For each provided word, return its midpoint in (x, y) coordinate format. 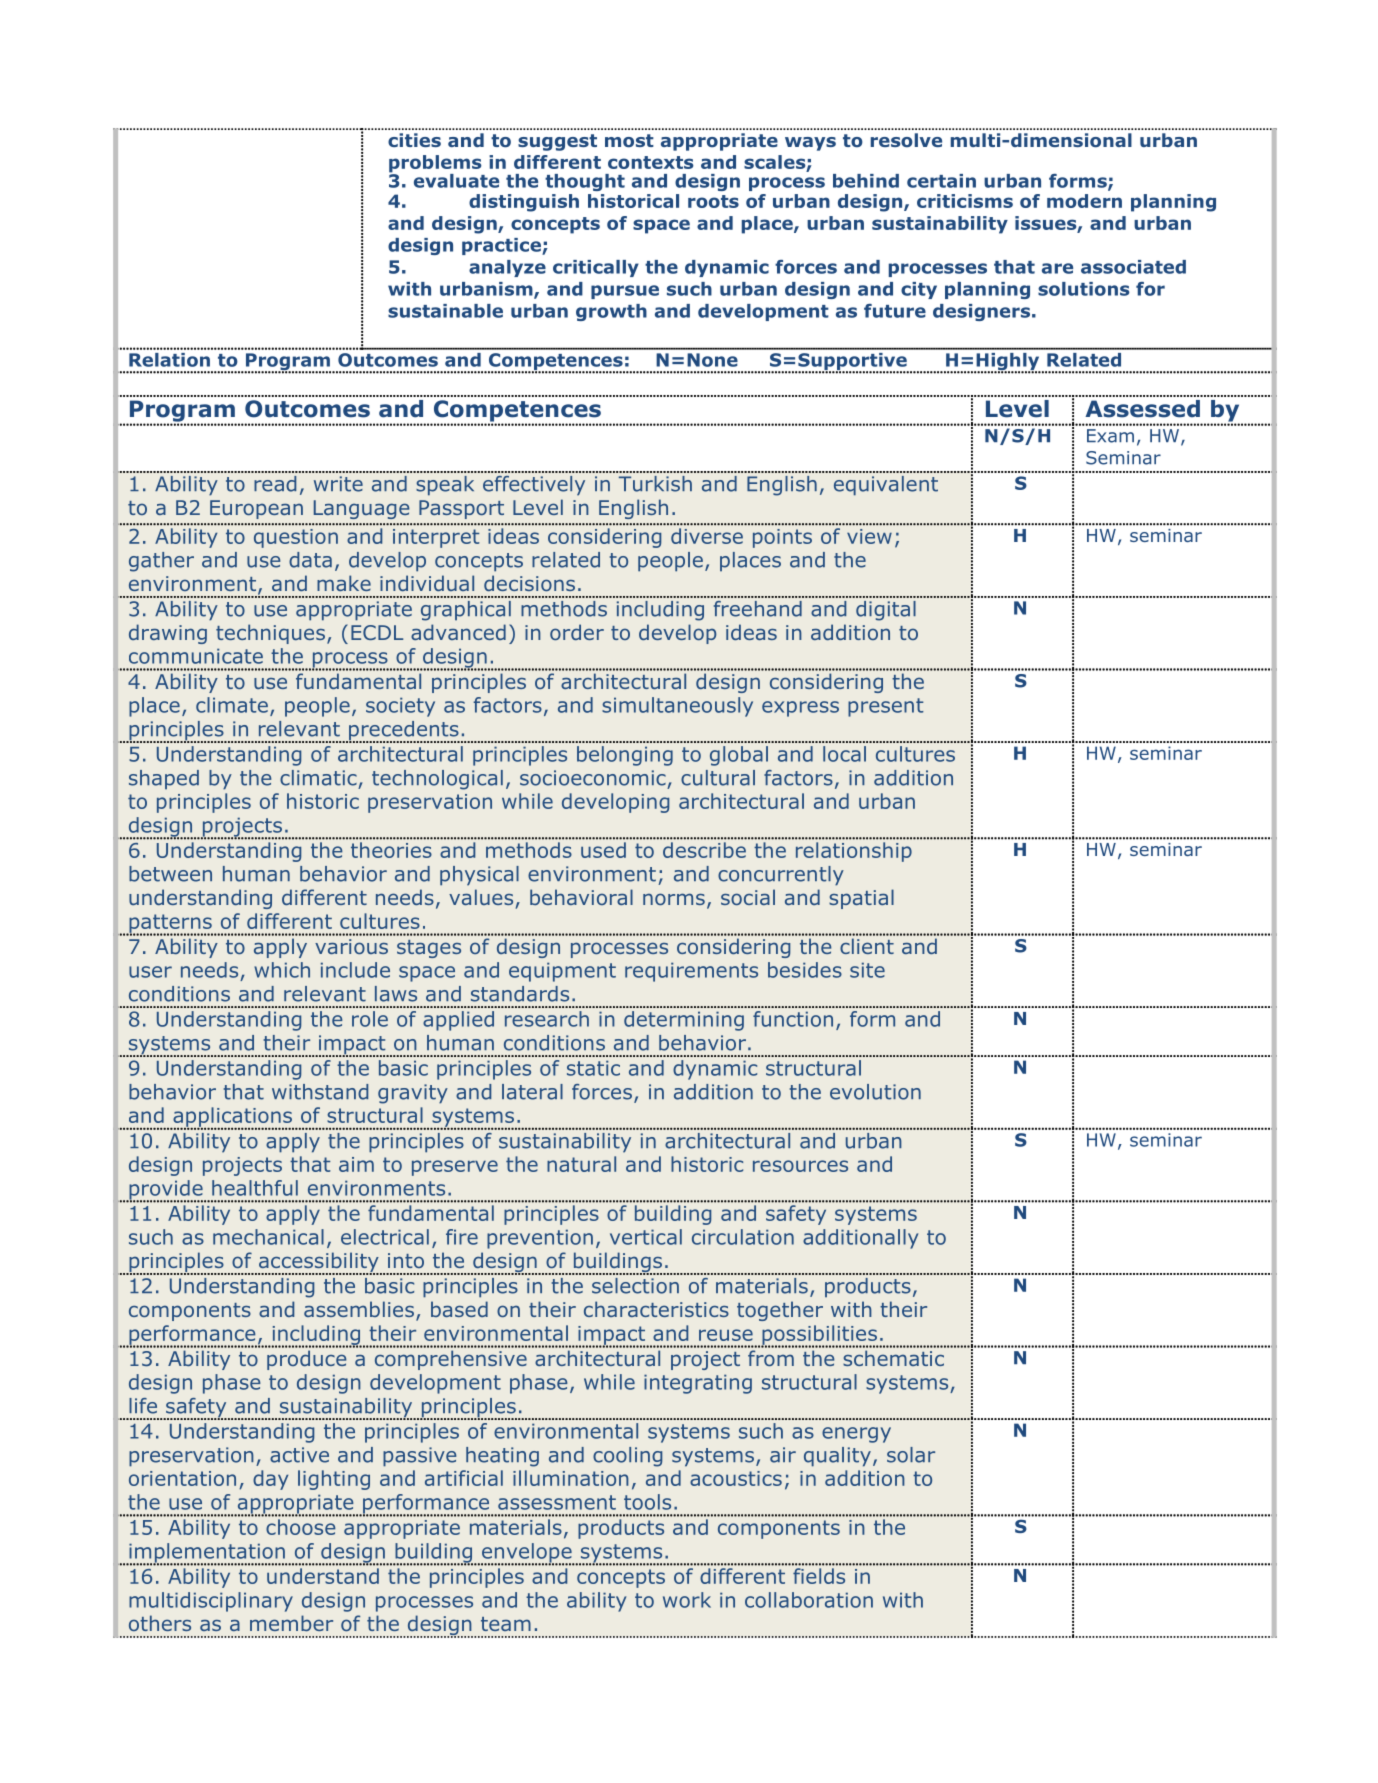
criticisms (965, 201)
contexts (651, 162)
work (687, 1600)
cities (414, 140)
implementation (207, 1554)
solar (911, 1455)
